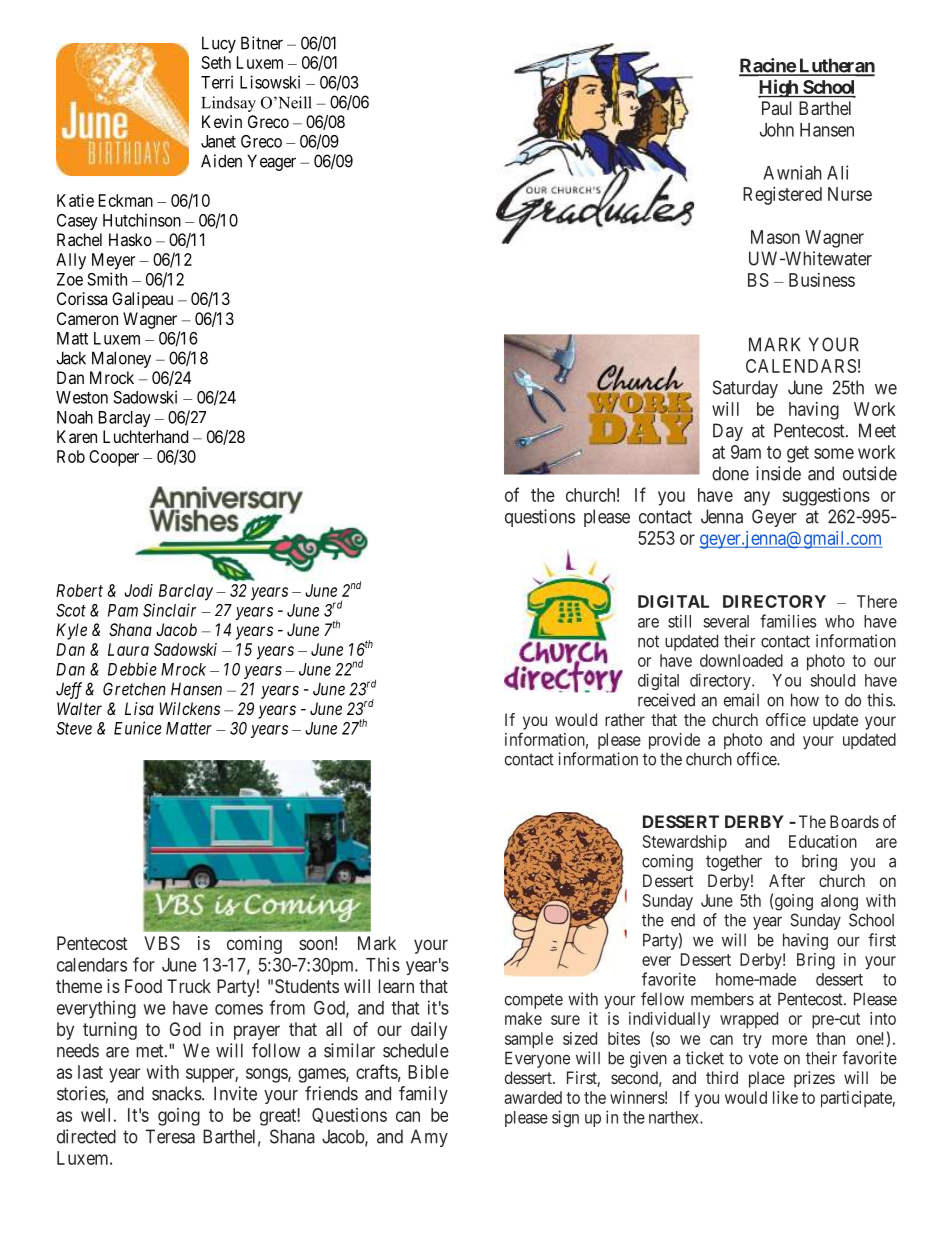  I want to click on Cooper, so click(114, 458).
